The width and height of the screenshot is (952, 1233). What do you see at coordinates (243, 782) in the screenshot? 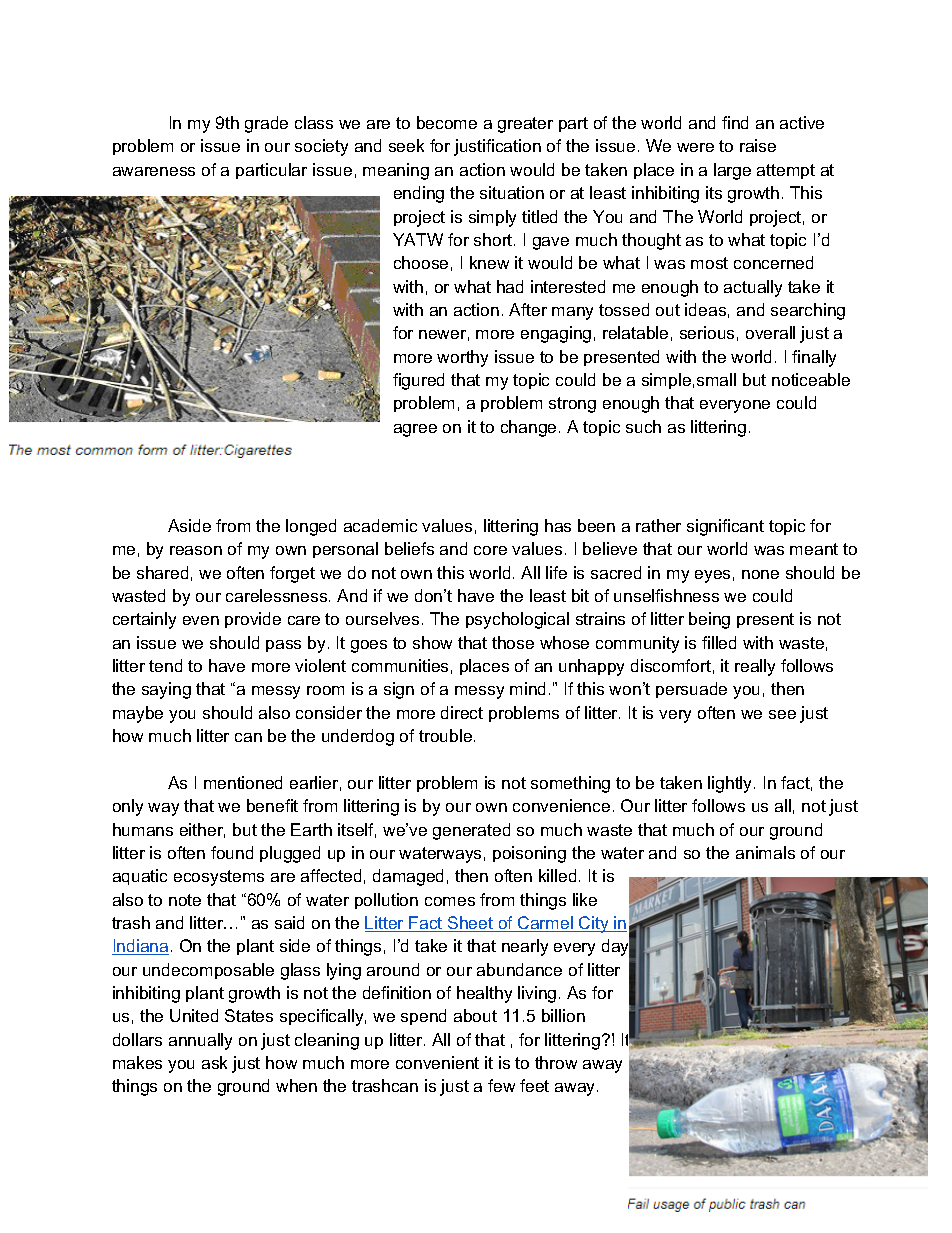
I see `mentioned` at bounding box center [243, 782].
